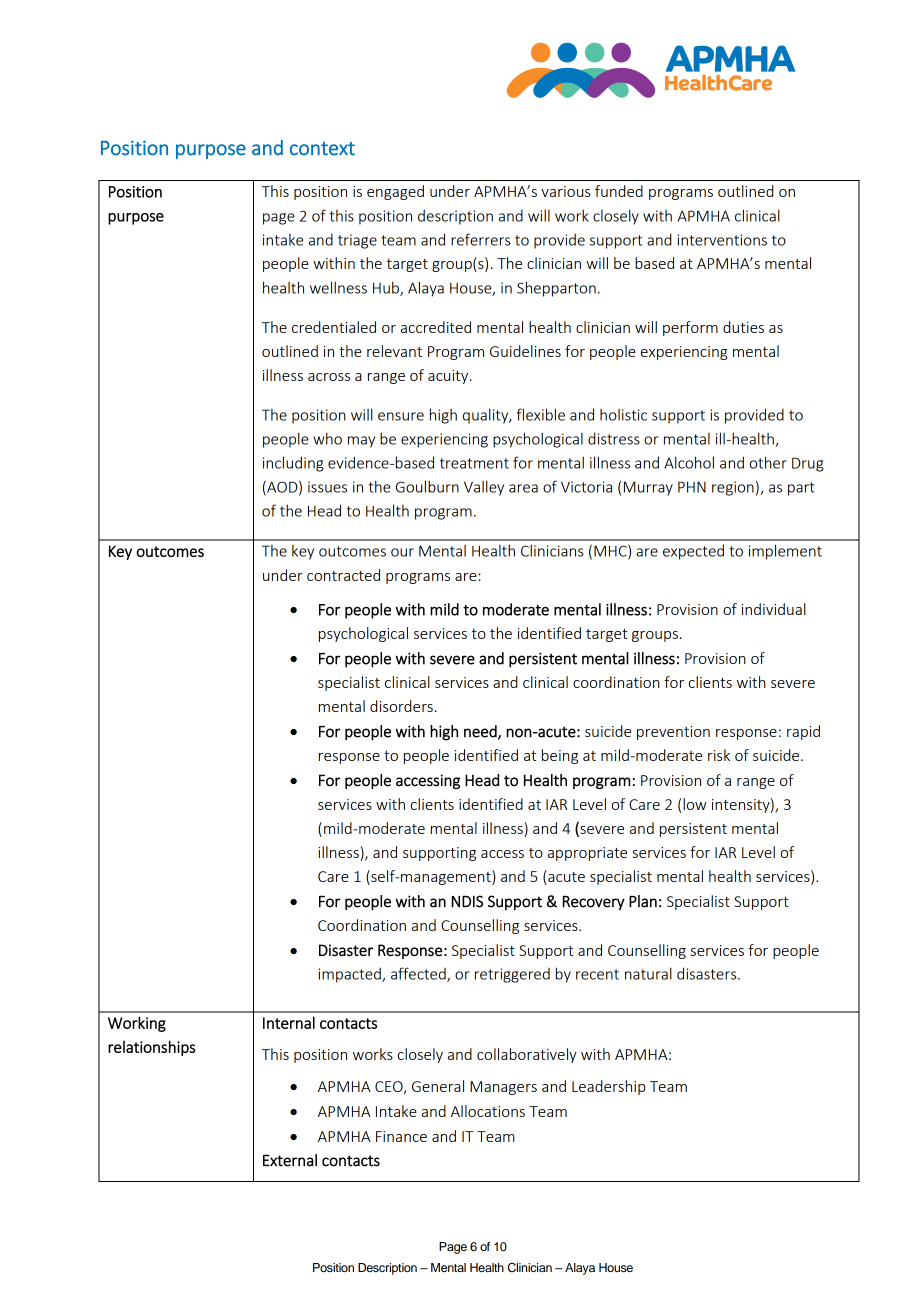  What do you see at coordinates (395, 192) in the screenshot?
I see `engaged` at bounding box center [395, 192].
